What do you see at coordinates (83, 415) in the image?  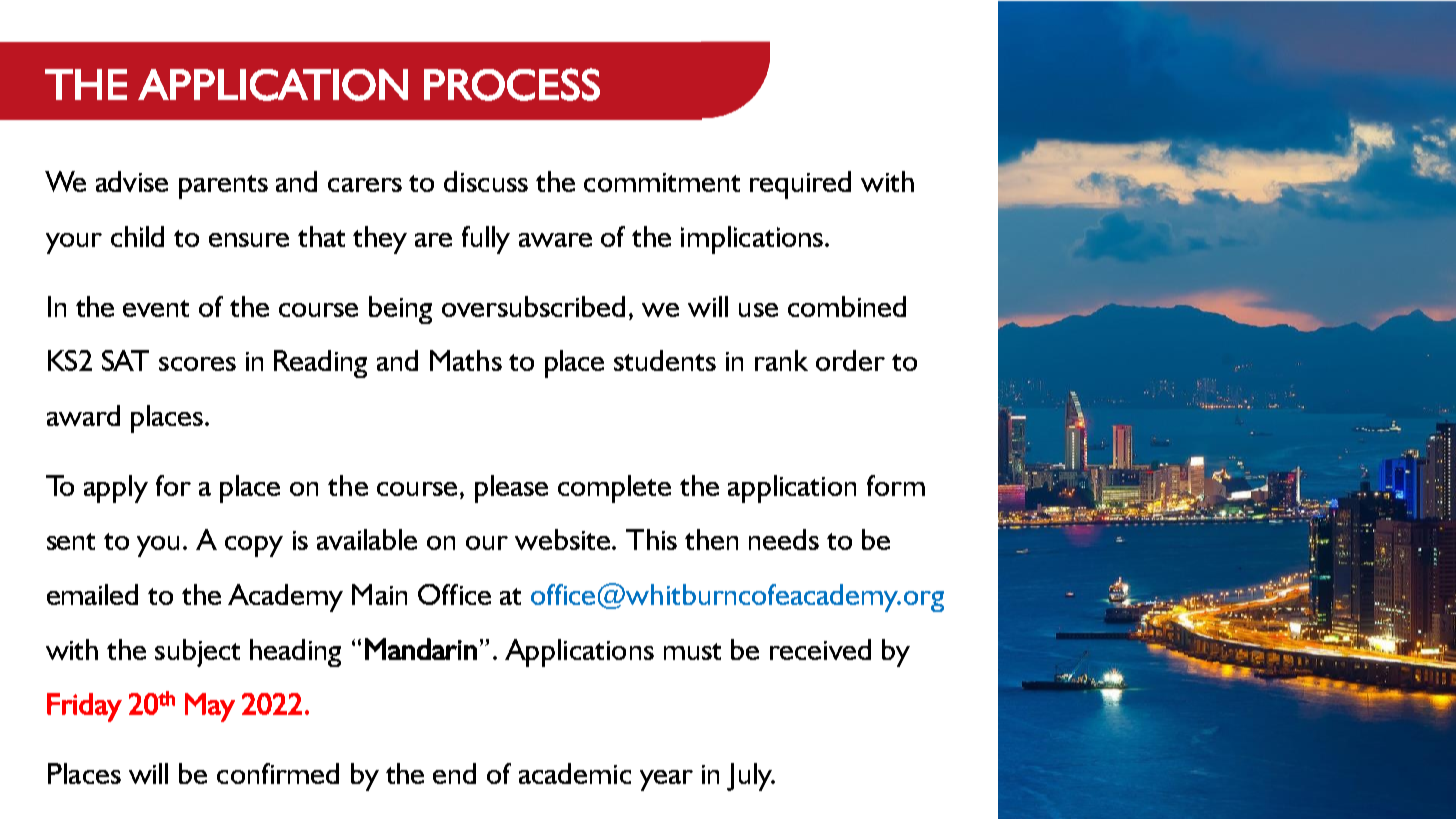 I see `award` at bounding box center [83, 415].
